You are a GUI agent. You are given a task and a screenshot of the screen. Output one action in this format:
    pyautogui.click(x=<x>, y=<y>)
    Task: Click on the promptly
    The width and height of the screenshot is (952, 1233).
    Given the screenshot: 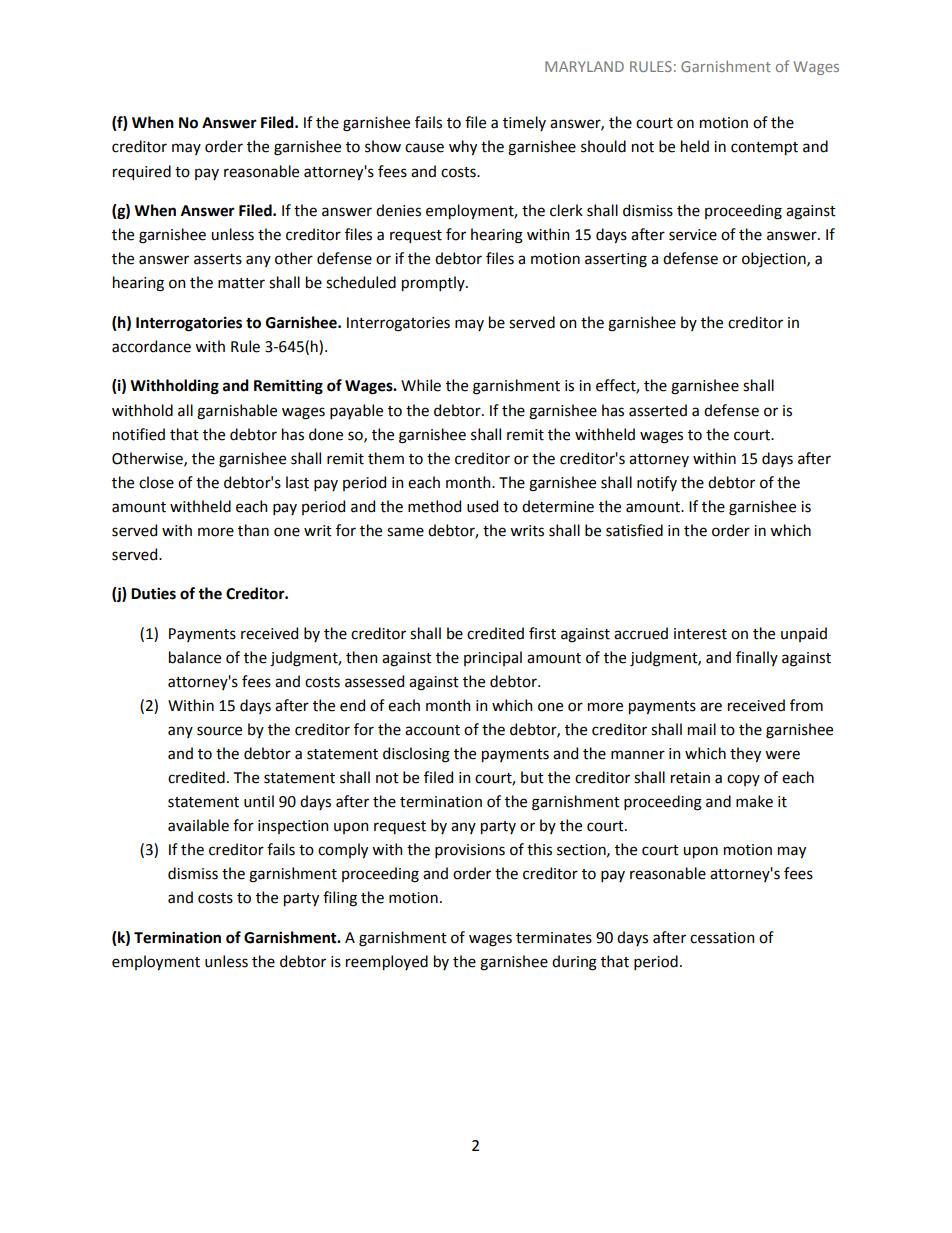 What is the action you would take?
    pyautogui.click(x=434, y=283)
